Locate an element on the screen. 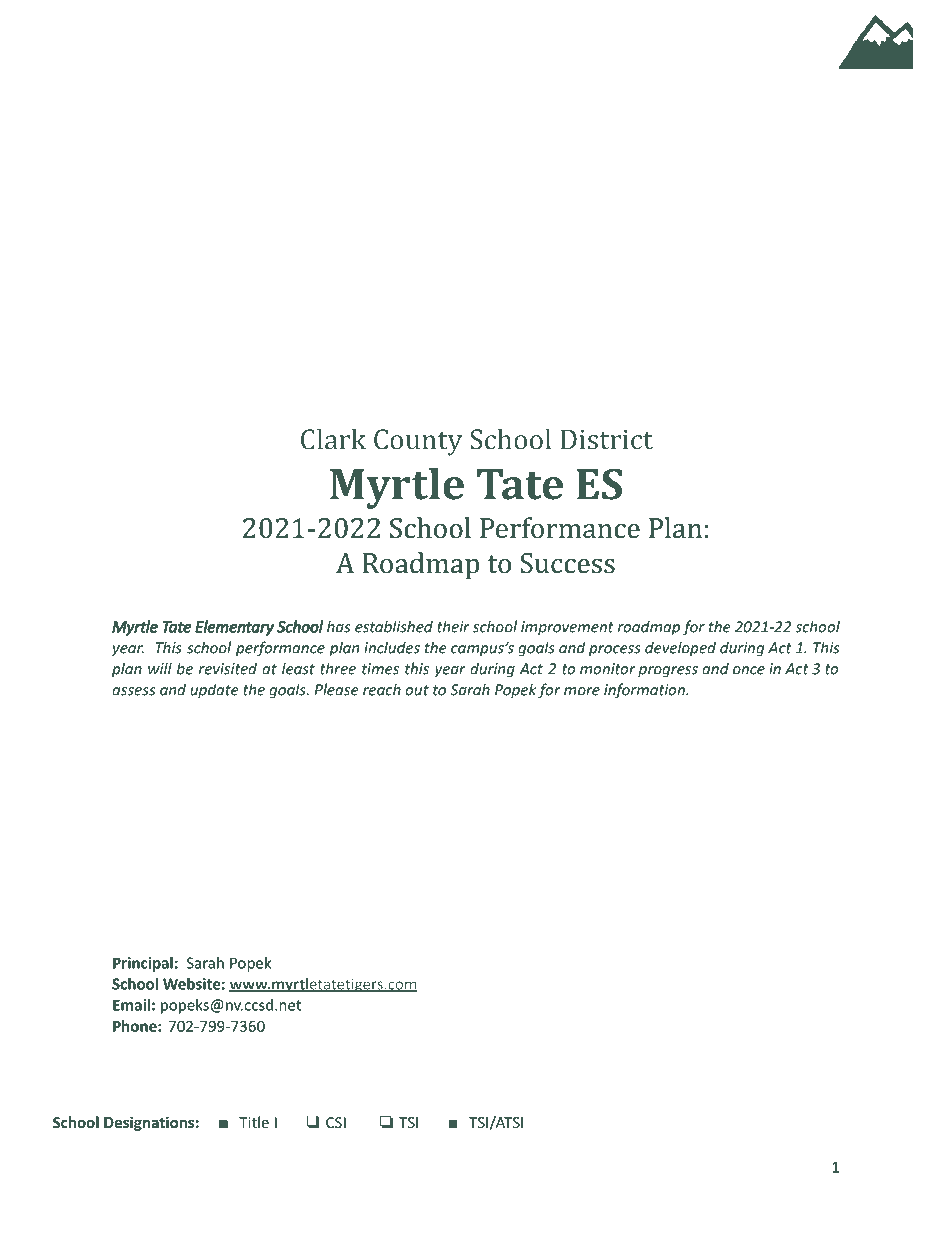 The height and width of the screenshot is (1233, 952). County is located at coordinates (418, 442).
